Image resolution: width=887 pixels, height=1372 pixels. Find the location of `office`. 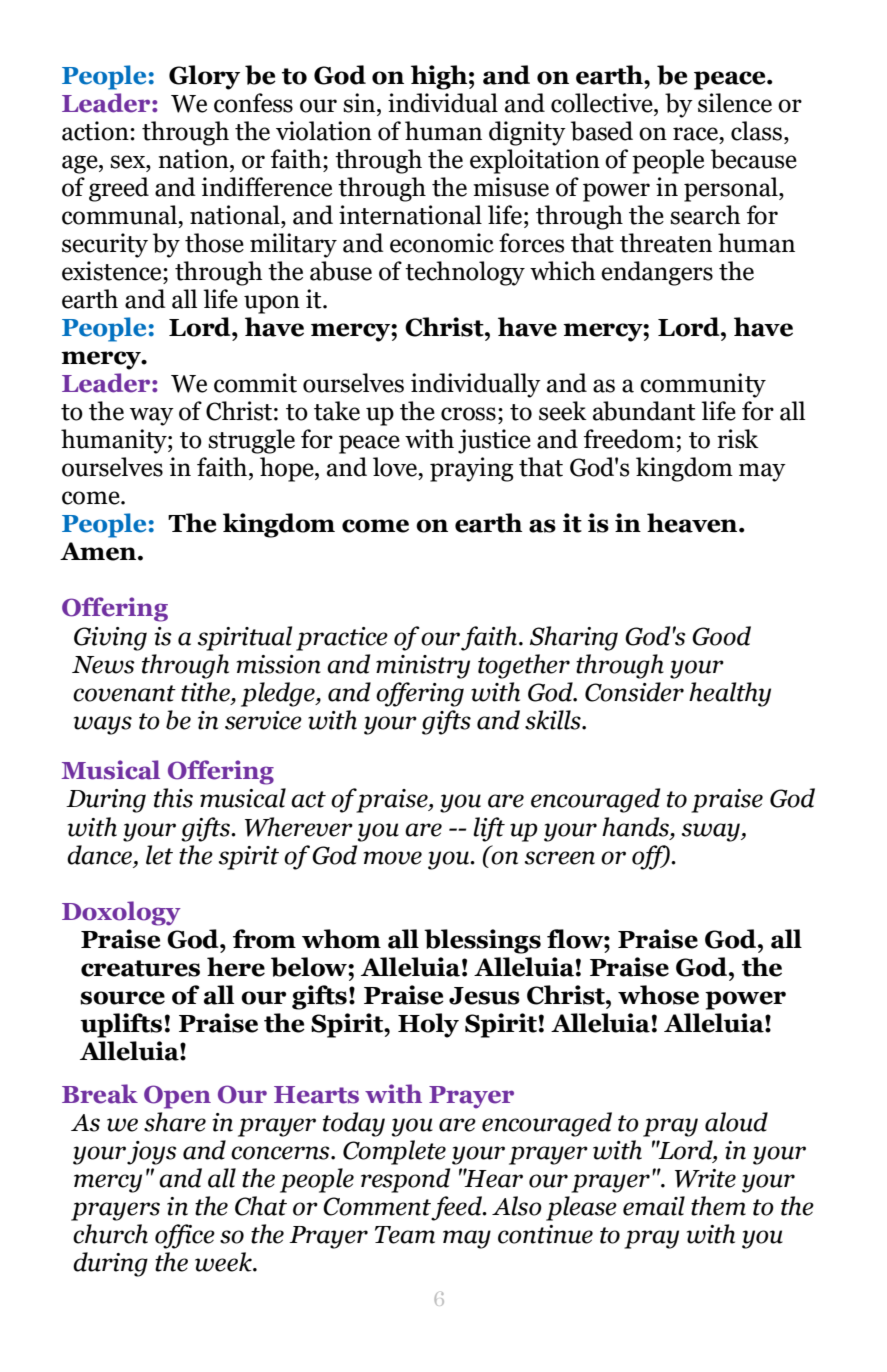

office is located at coordinates (185, 1236).
